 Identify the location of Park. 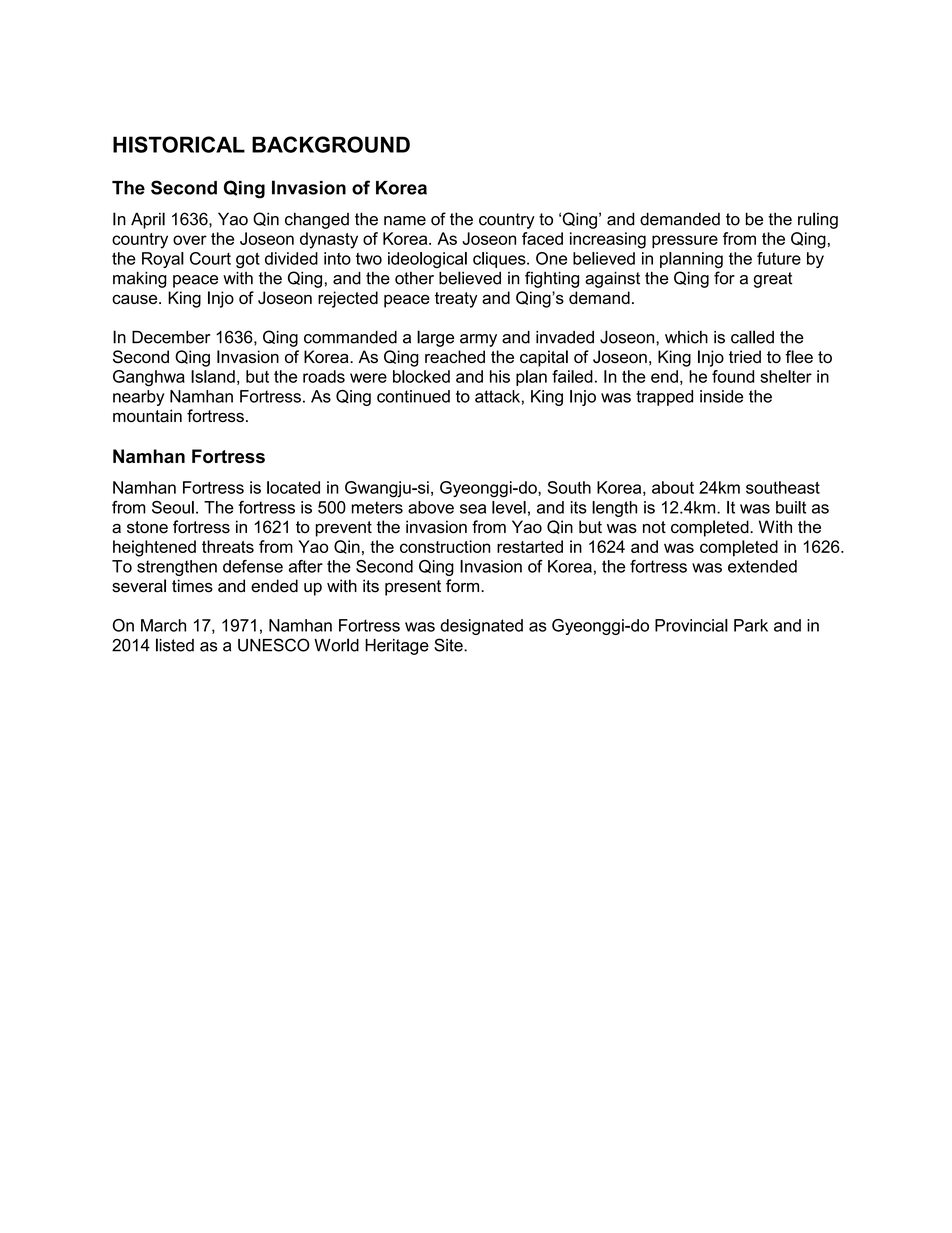
(751, 625).
